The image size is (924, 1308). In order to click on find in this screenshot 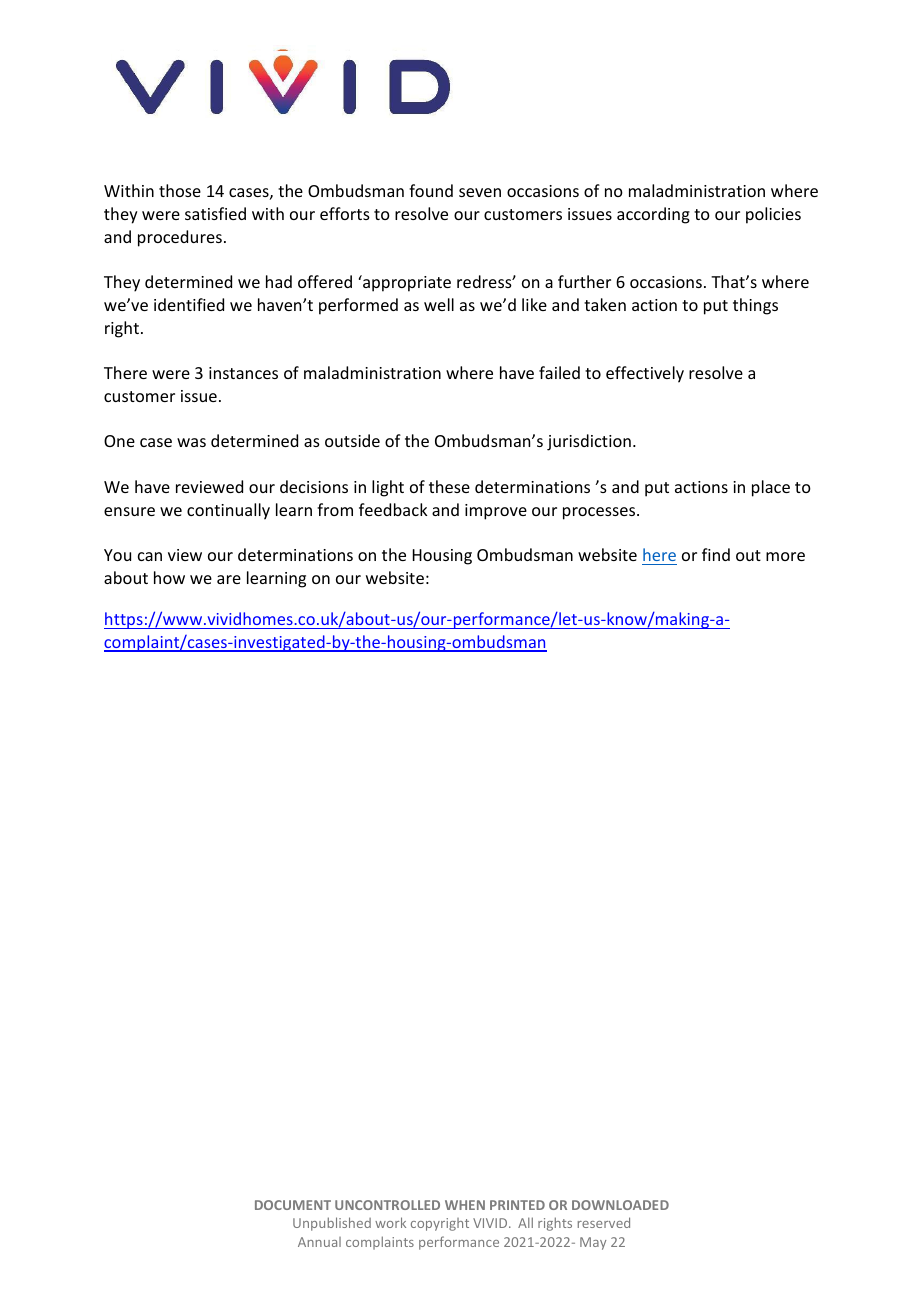, I will do `click(716, 554)`.
